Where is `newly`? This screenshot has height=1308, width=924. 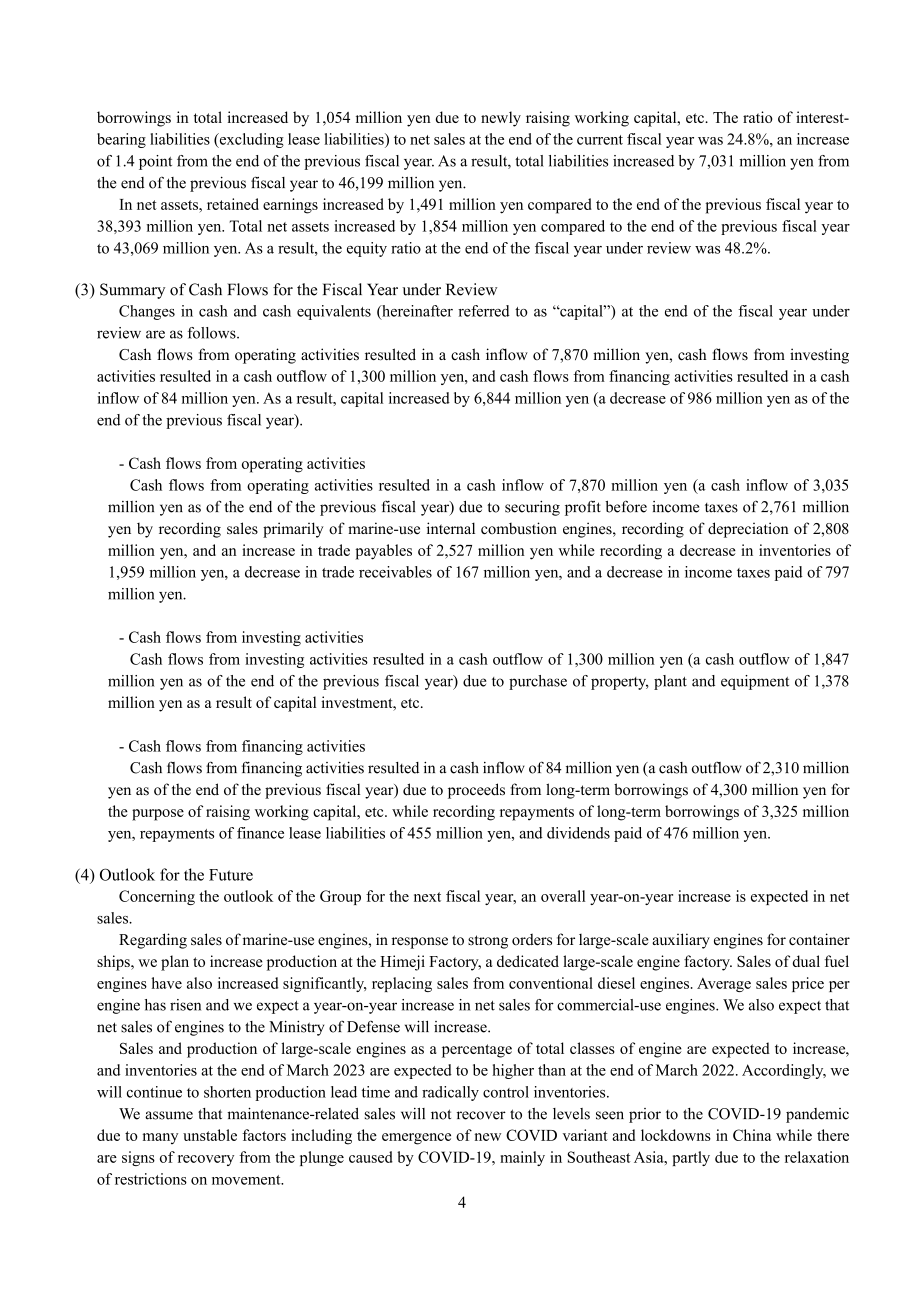 newly is located at coordinates (501, 119).
